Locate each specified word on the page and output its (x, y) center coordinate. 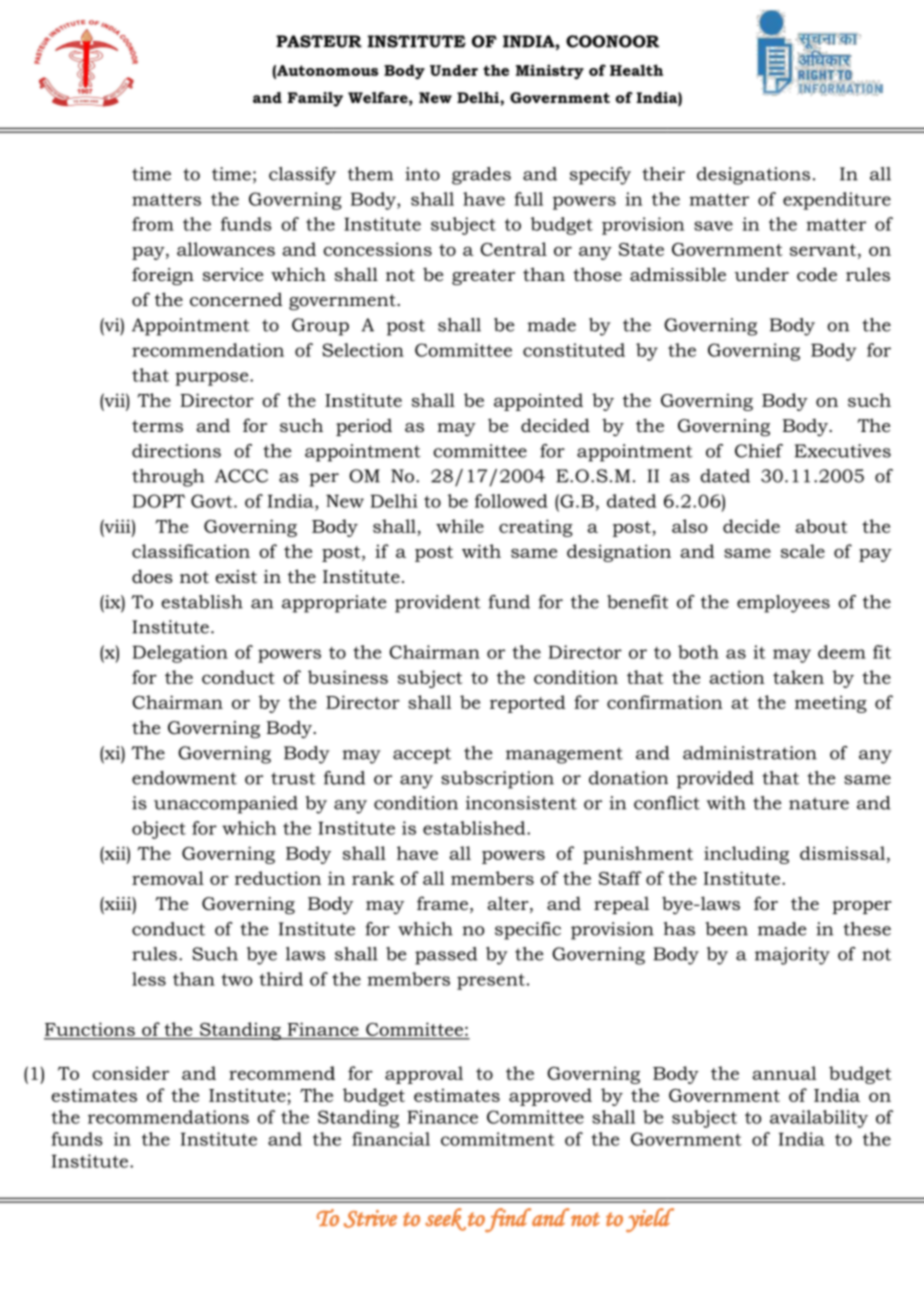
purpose (213, 379)
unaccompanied (226, 805)
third (281, 979)
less (149, 979)
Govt (213, 501)
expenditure (837, 201)
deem (842, 652)
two (236, 979)
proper (862, 907)
